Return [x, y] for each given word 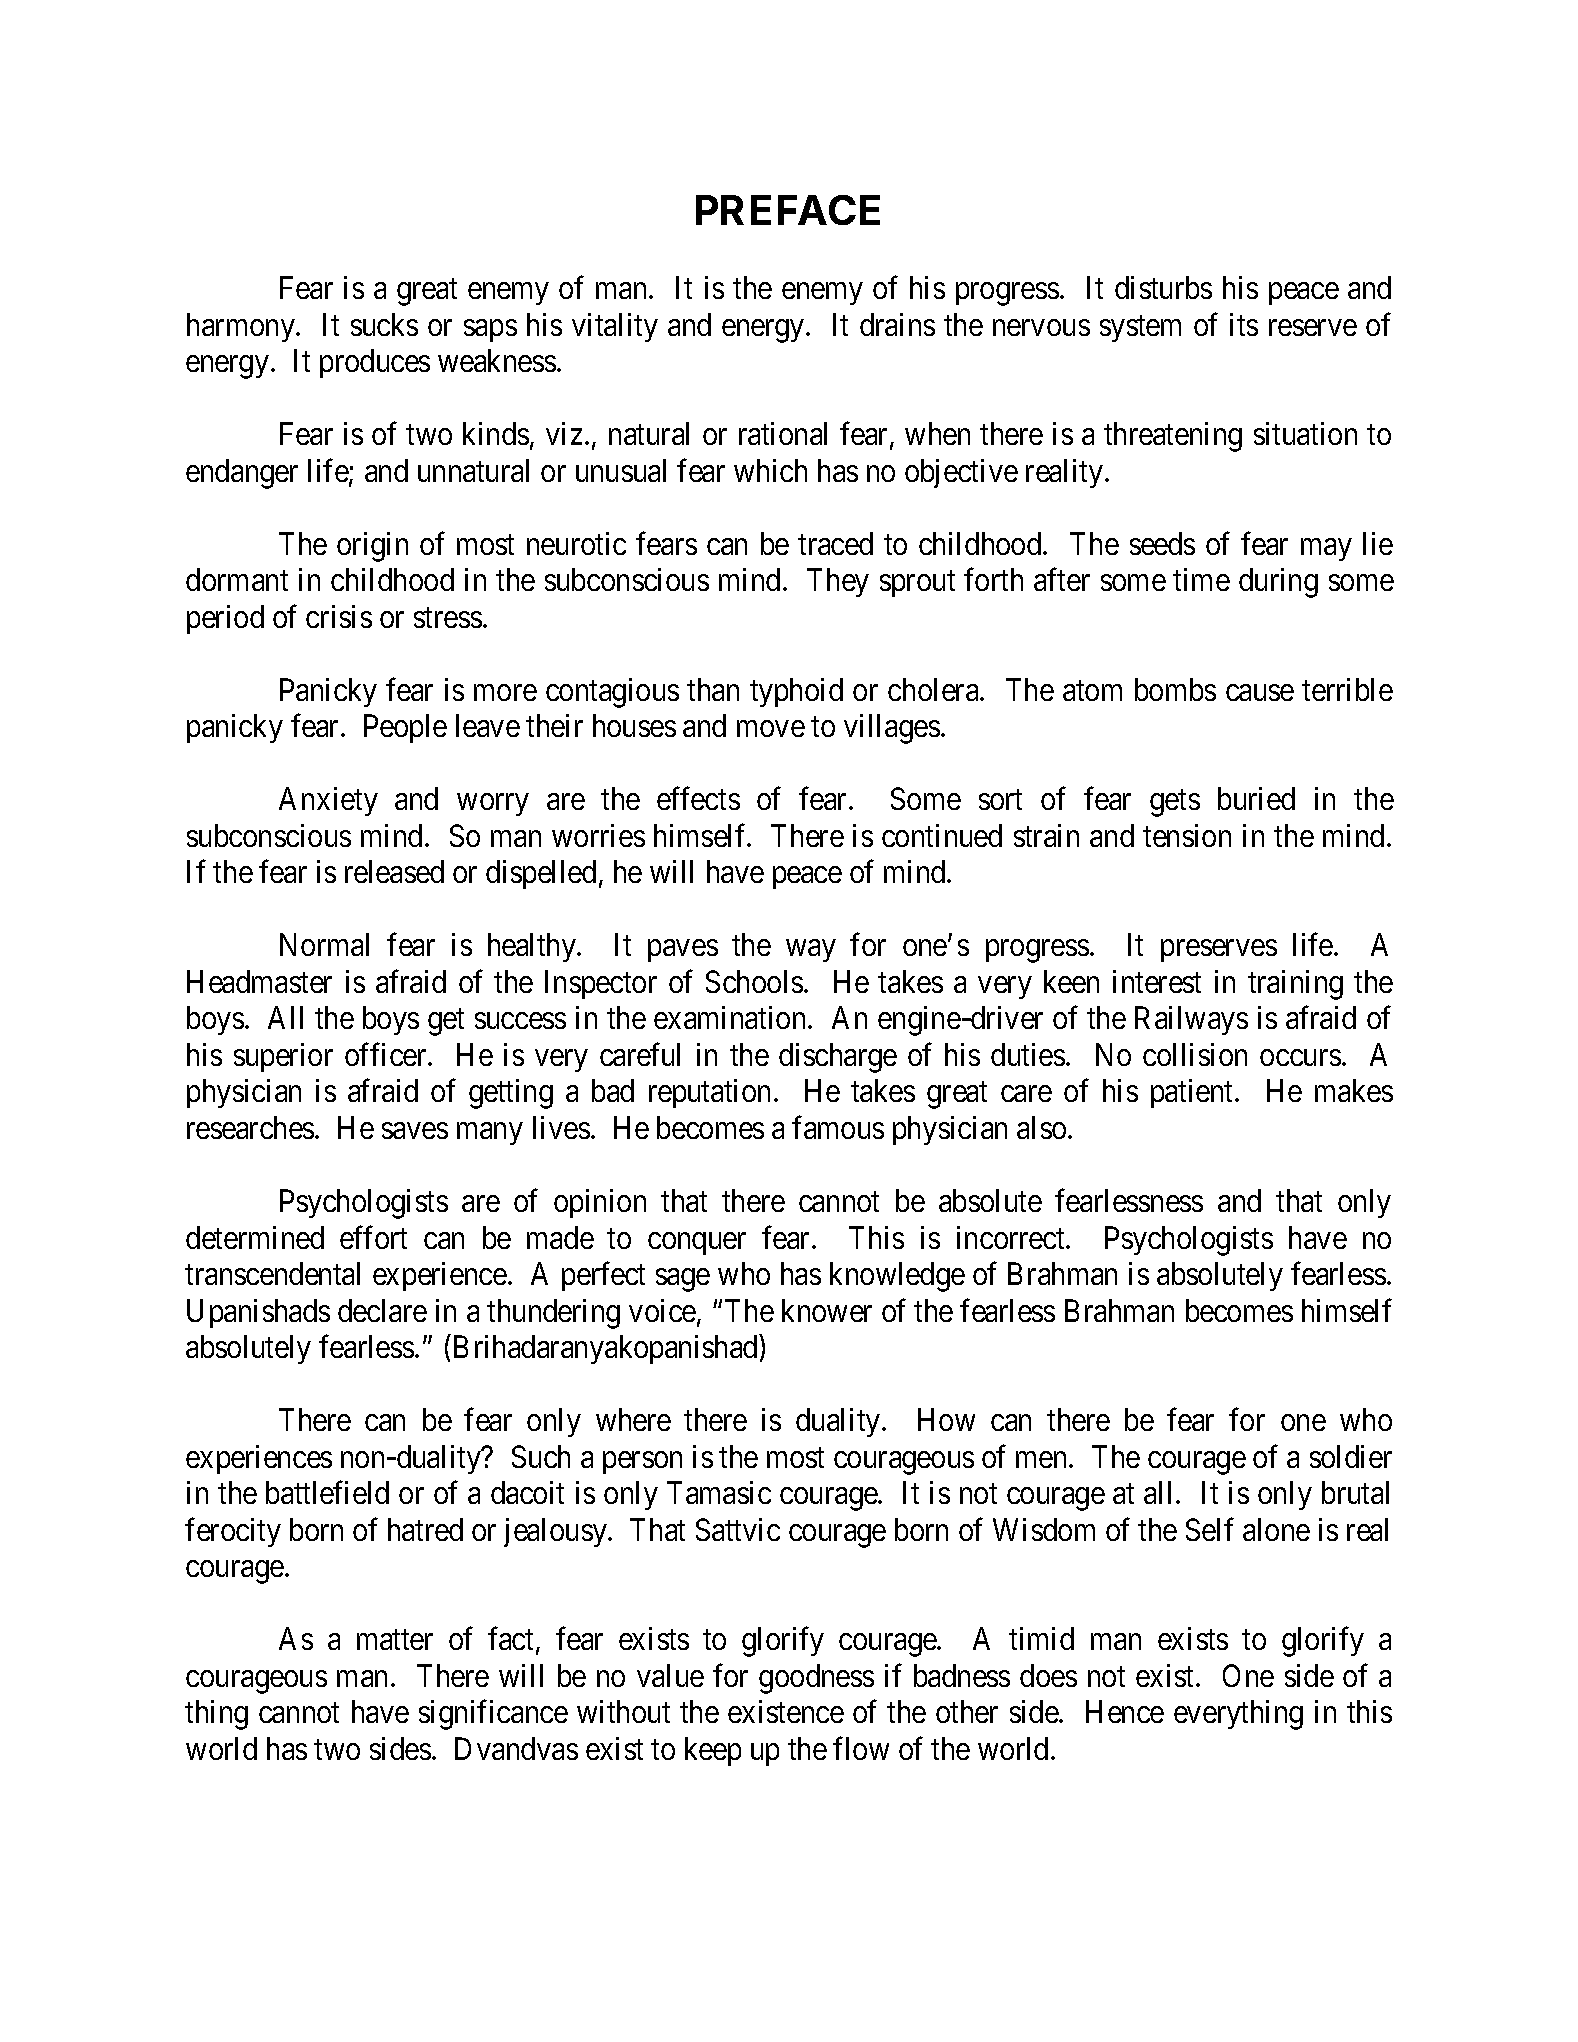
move [771, 729]
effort [373, 1237]
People [405, 728]
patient [1193, 1093]
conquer [697, 1243]
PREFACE [788, 210]
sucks [384, 324]
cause [1260, 693]
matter [395, 1640]
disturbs [1163, 287]
